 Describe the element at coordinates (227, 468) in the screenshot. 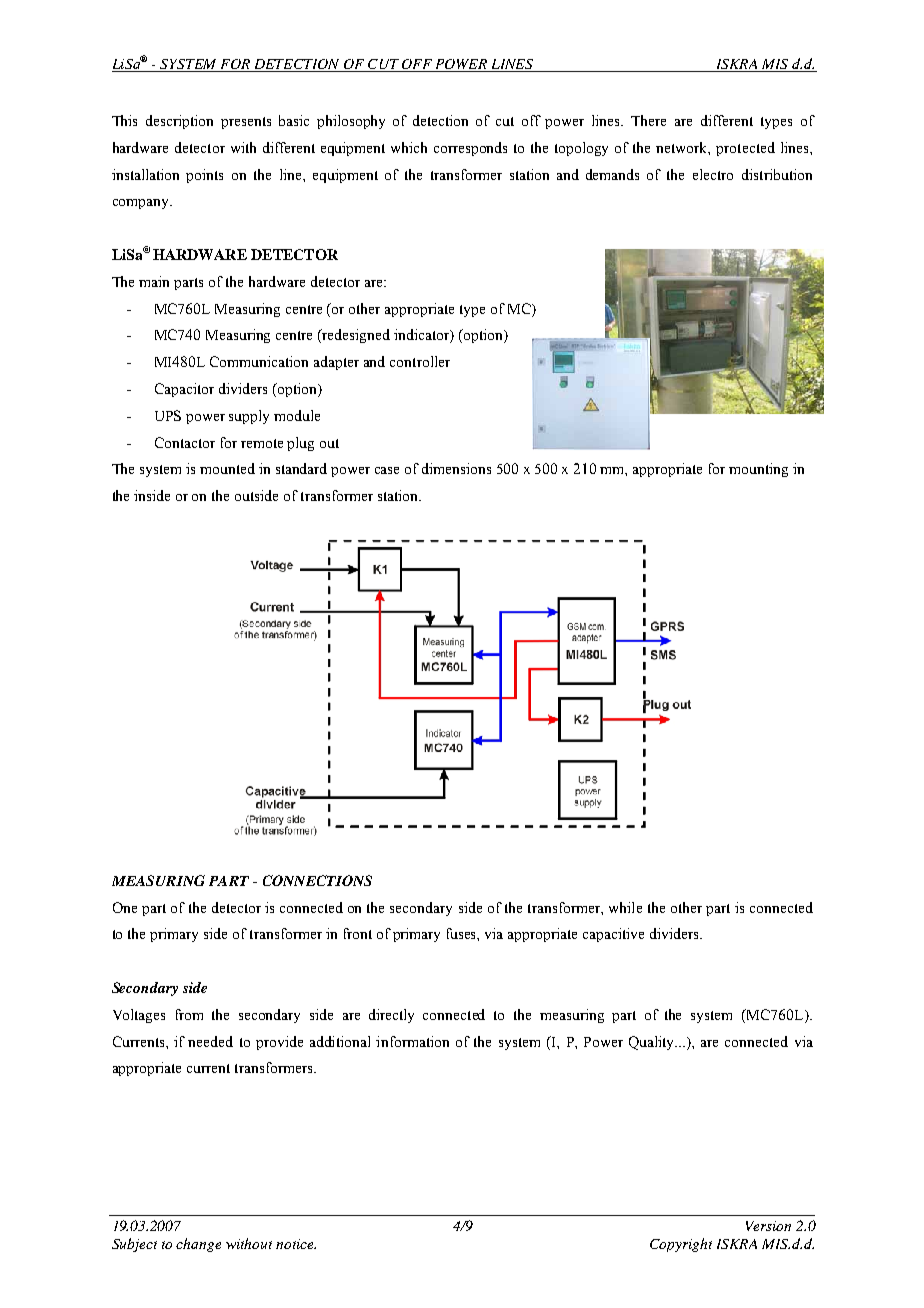

I see `mounted` at that location.
